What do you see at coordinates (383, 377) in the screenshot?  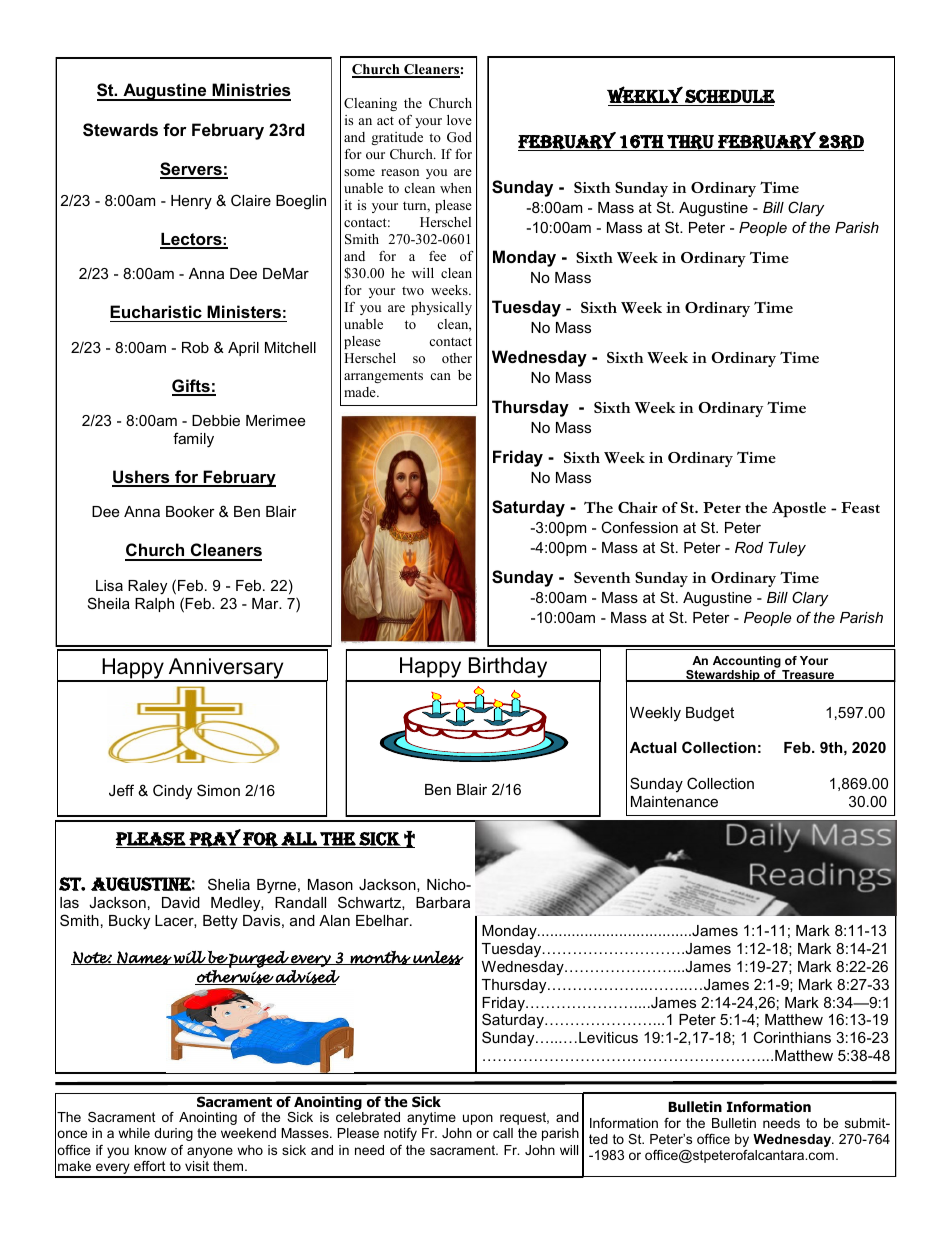 I see `arrangements` at bounding box center [383, 377].
